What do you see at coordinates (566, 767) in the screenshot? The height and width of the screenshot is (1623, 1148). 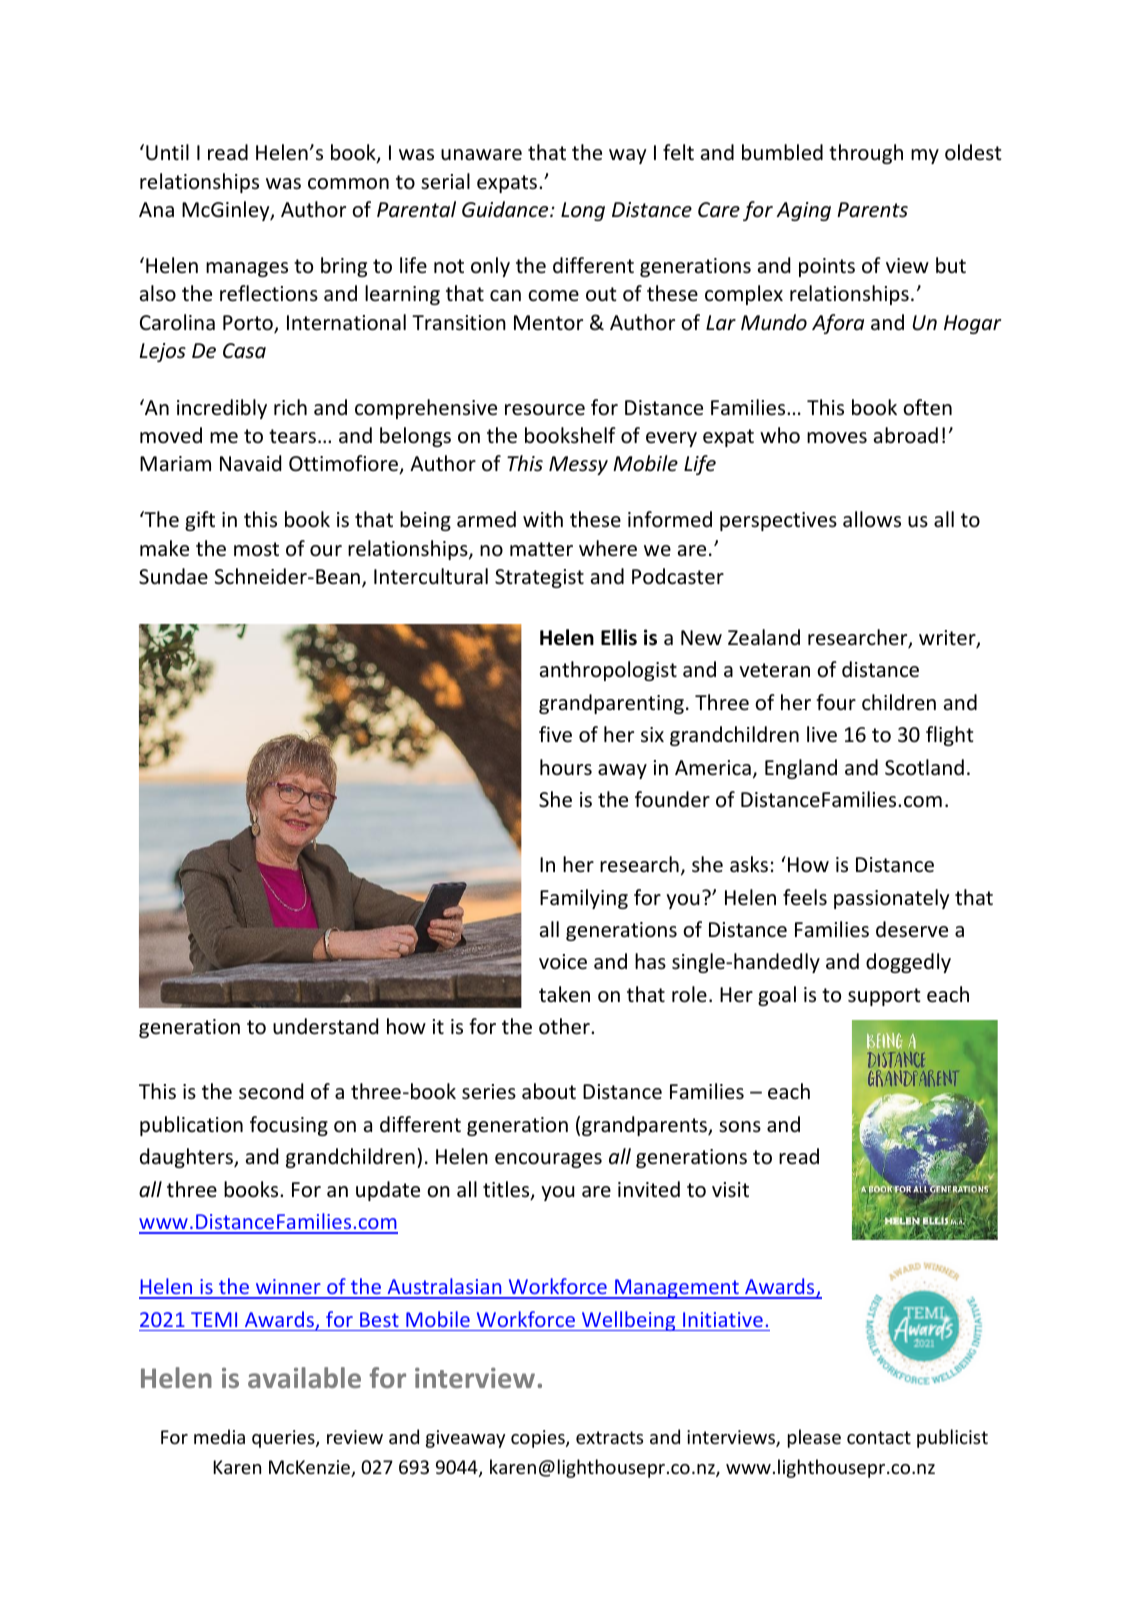 I see `hours` at bounding box center [566, 767].
